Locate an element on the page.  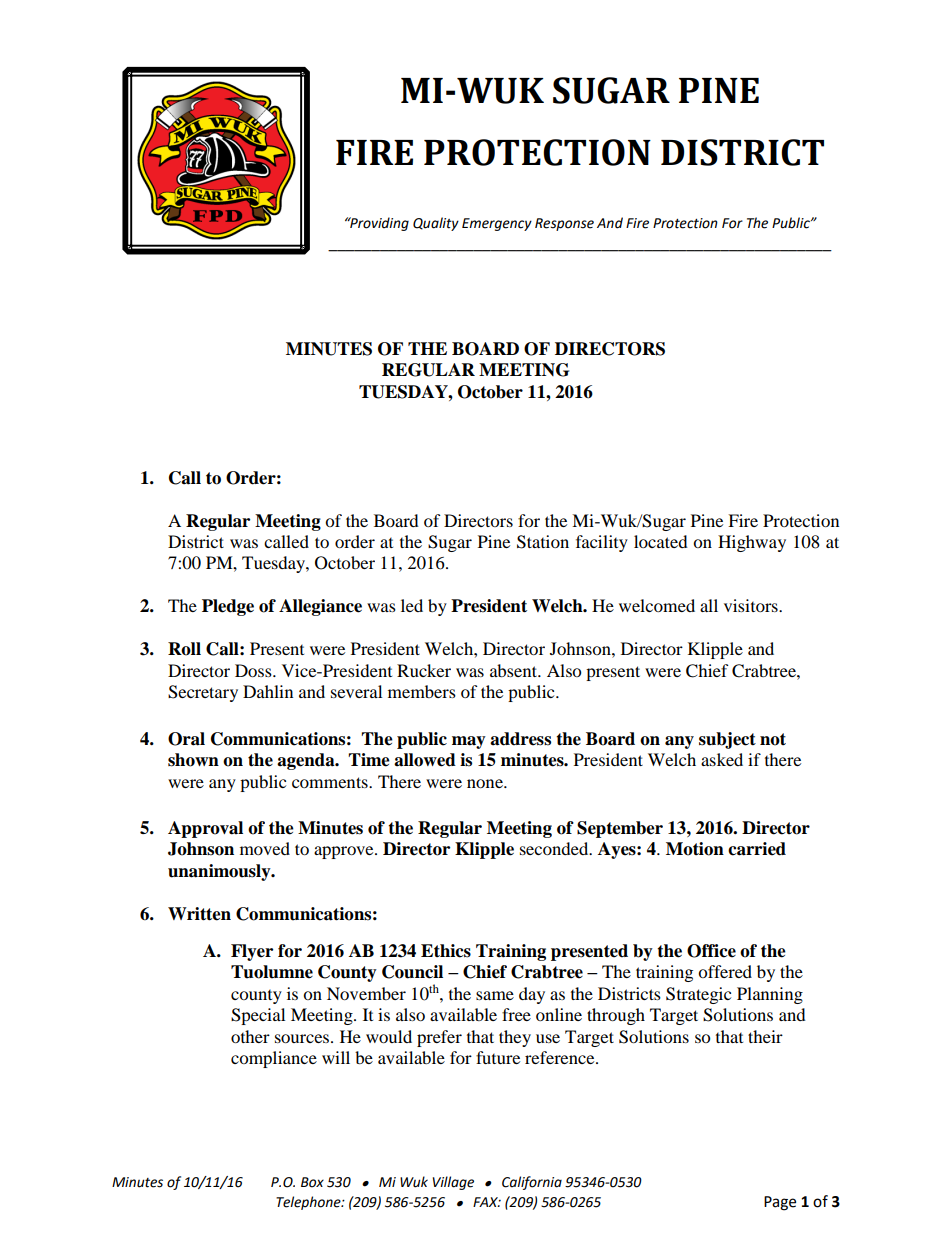
Ethics is located at coordinates (446, 951).
